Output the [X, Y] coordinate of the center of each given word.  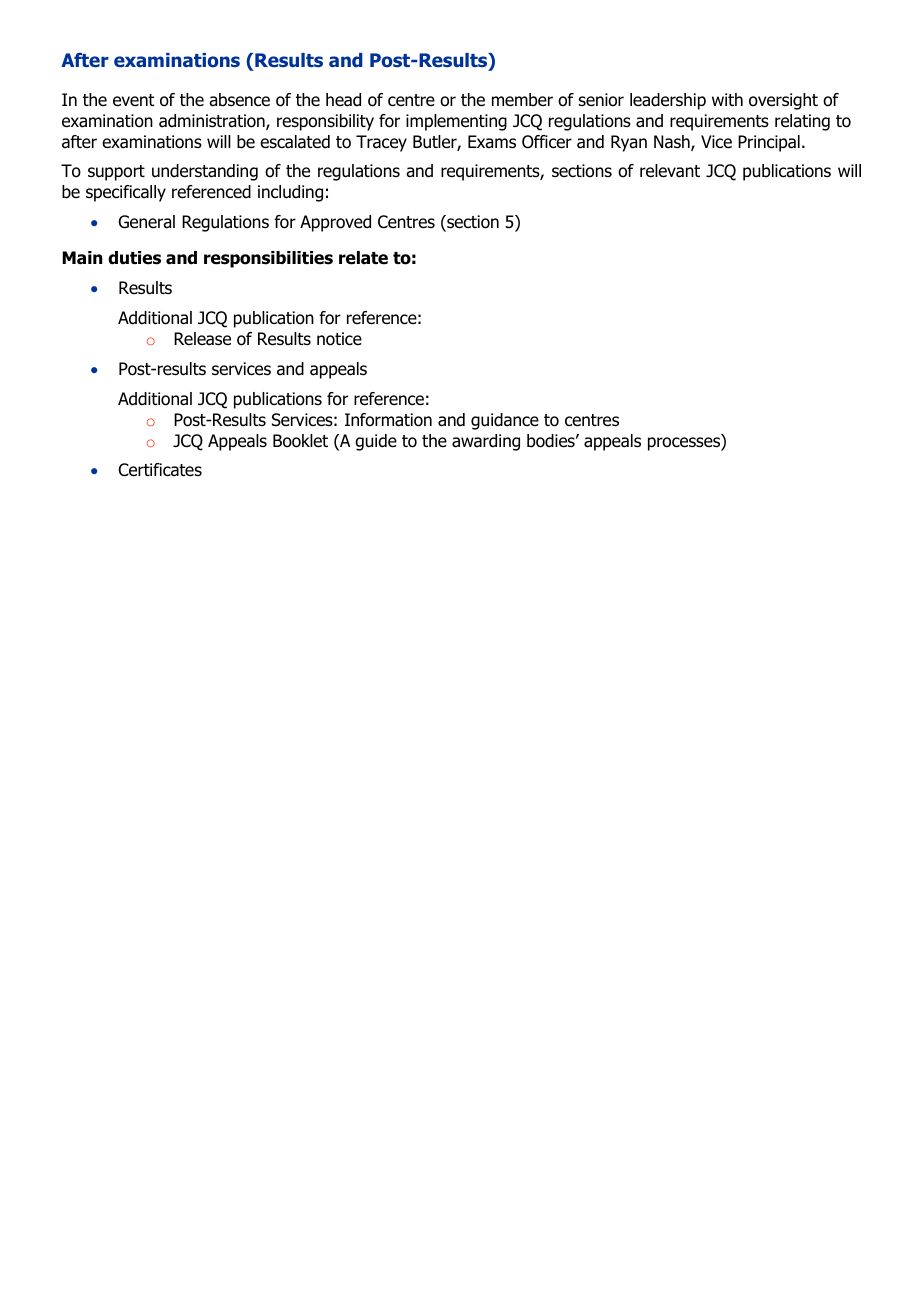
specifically [126, 193]
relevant [670, 171]
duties [134, 258]
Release [202, 339]
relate [363, 258]
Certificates [160, 470]
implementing [456, 122]
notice [339, 339]
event [134, 100]
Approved [335, 223]
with [727, 99]
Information [388, 420]
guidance [505, 421]
